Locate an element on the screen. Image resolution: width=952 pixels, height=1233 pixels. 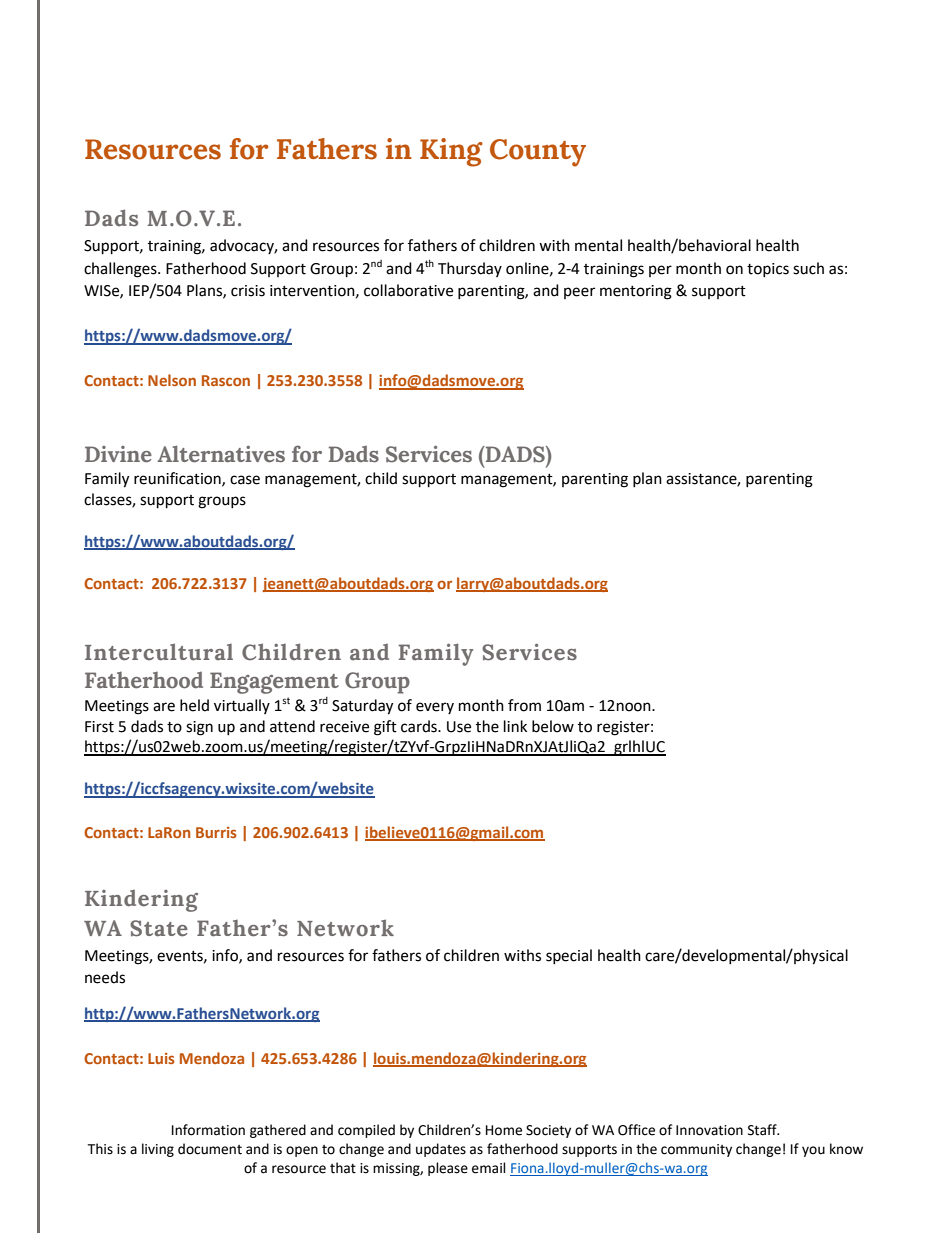
Alternatives is located at coordinates (221, 454).
